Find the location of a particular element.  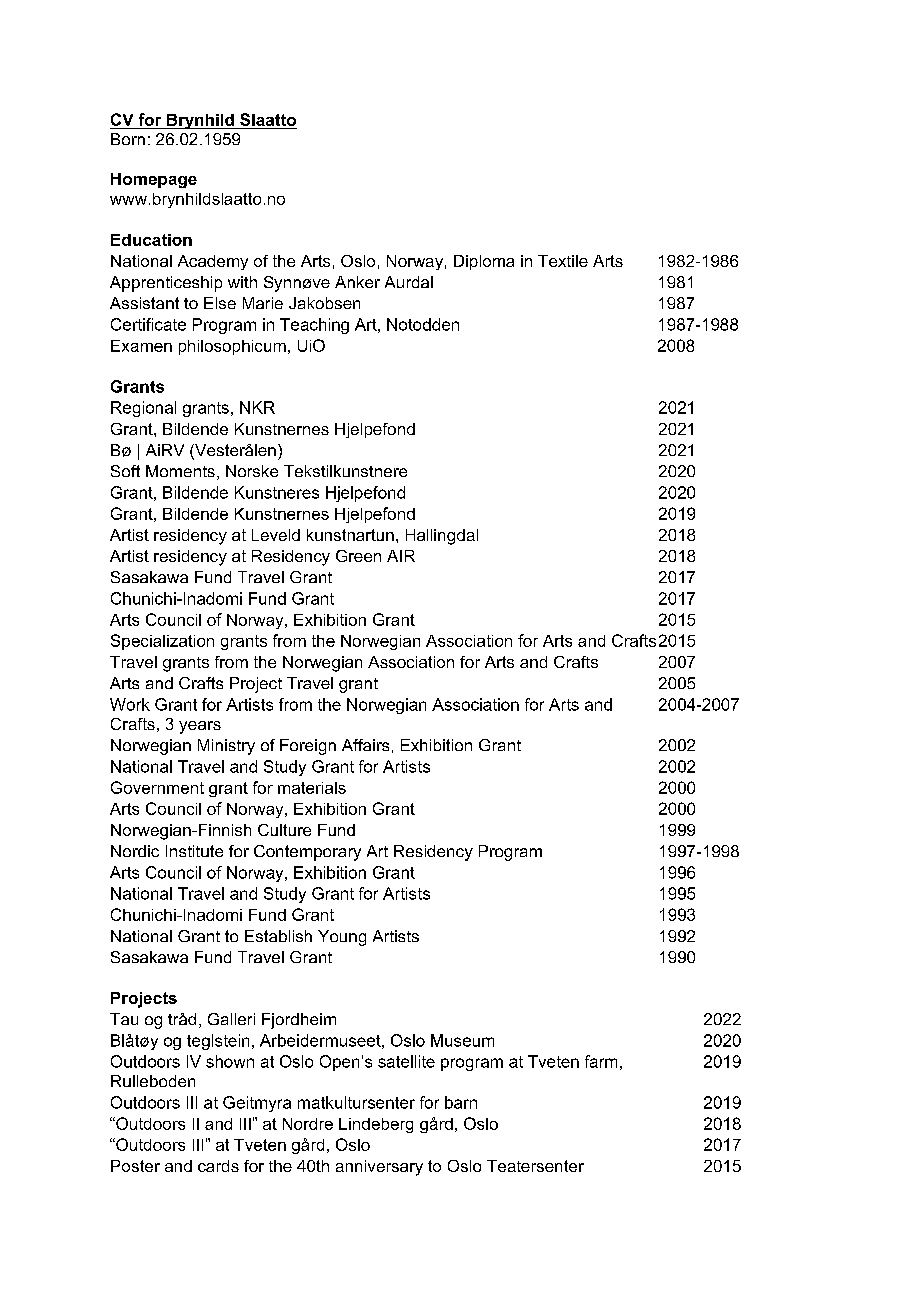

cards is located at coordinates (218, 1166).
